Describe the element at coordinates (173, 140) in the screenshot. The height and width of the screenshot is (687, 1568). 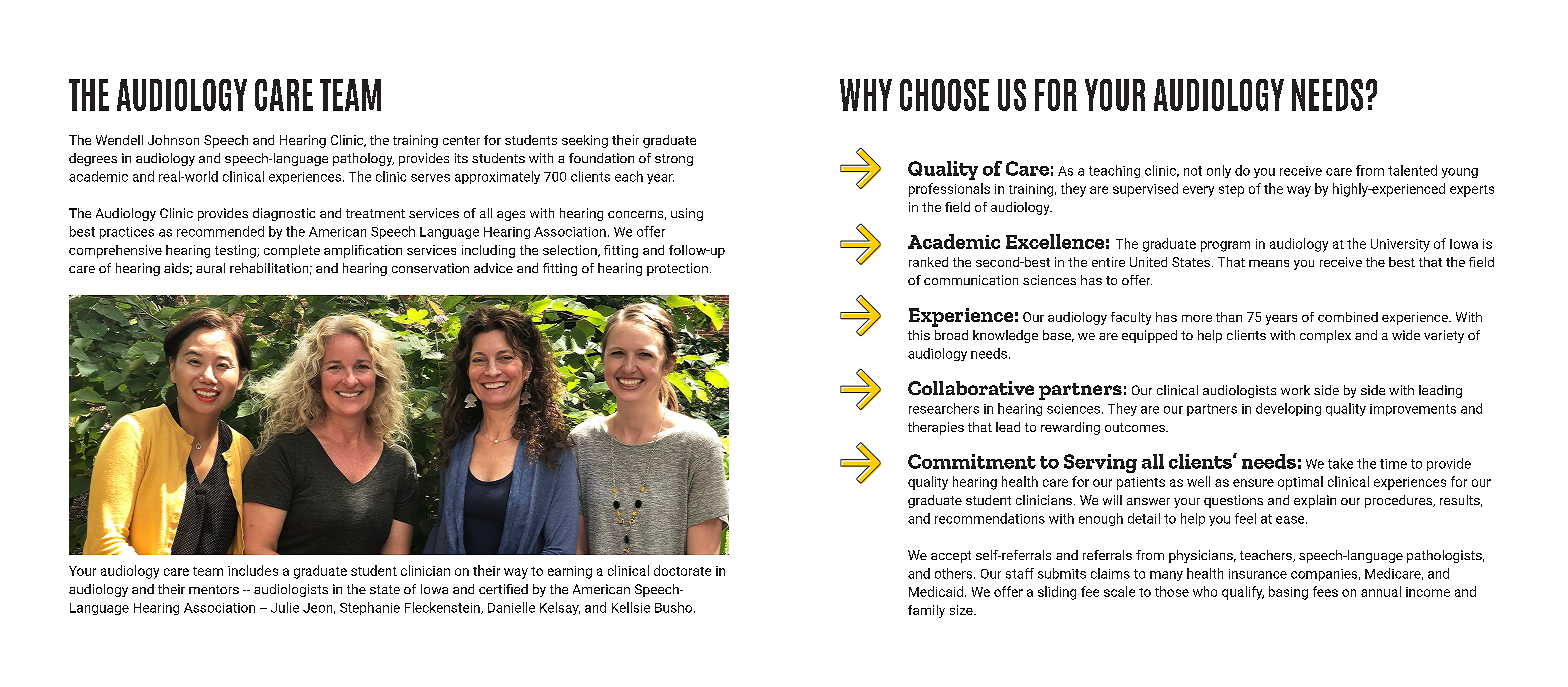
I see `Johnson` at that location.
